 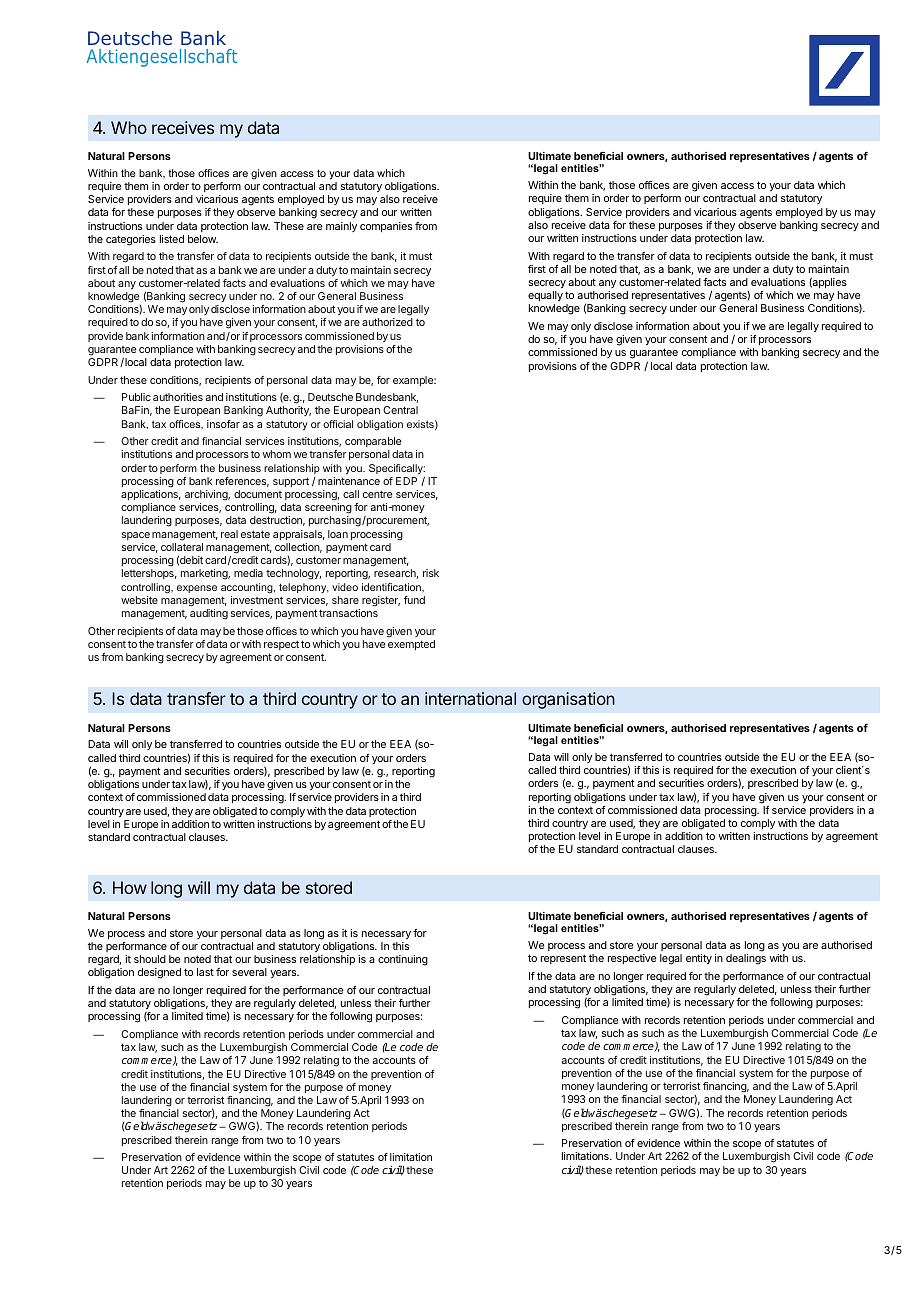 I want to click on equally, so click(x=545, y=296).
